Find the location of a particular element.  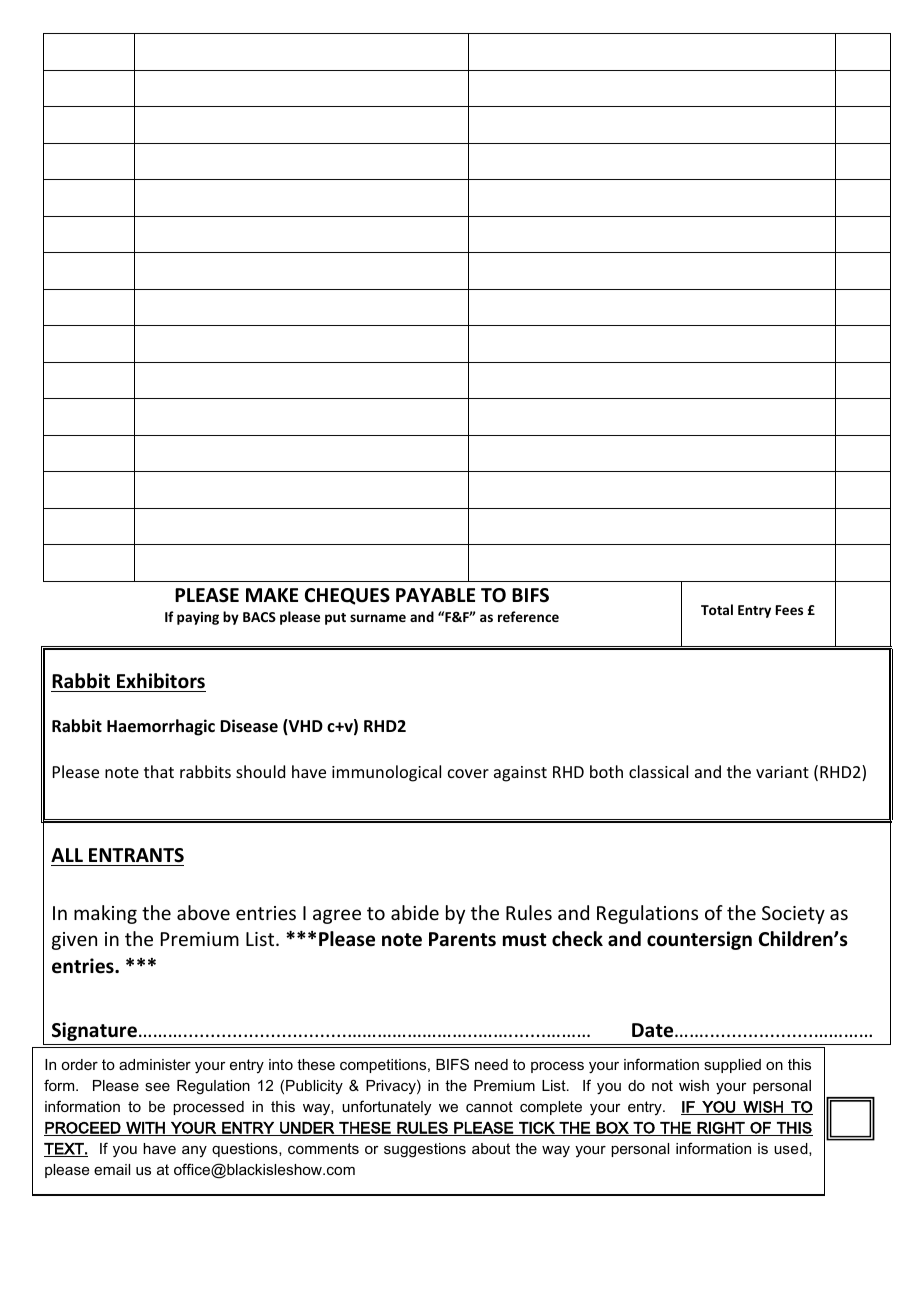

WITH is located at coordinates (145, 1129).
